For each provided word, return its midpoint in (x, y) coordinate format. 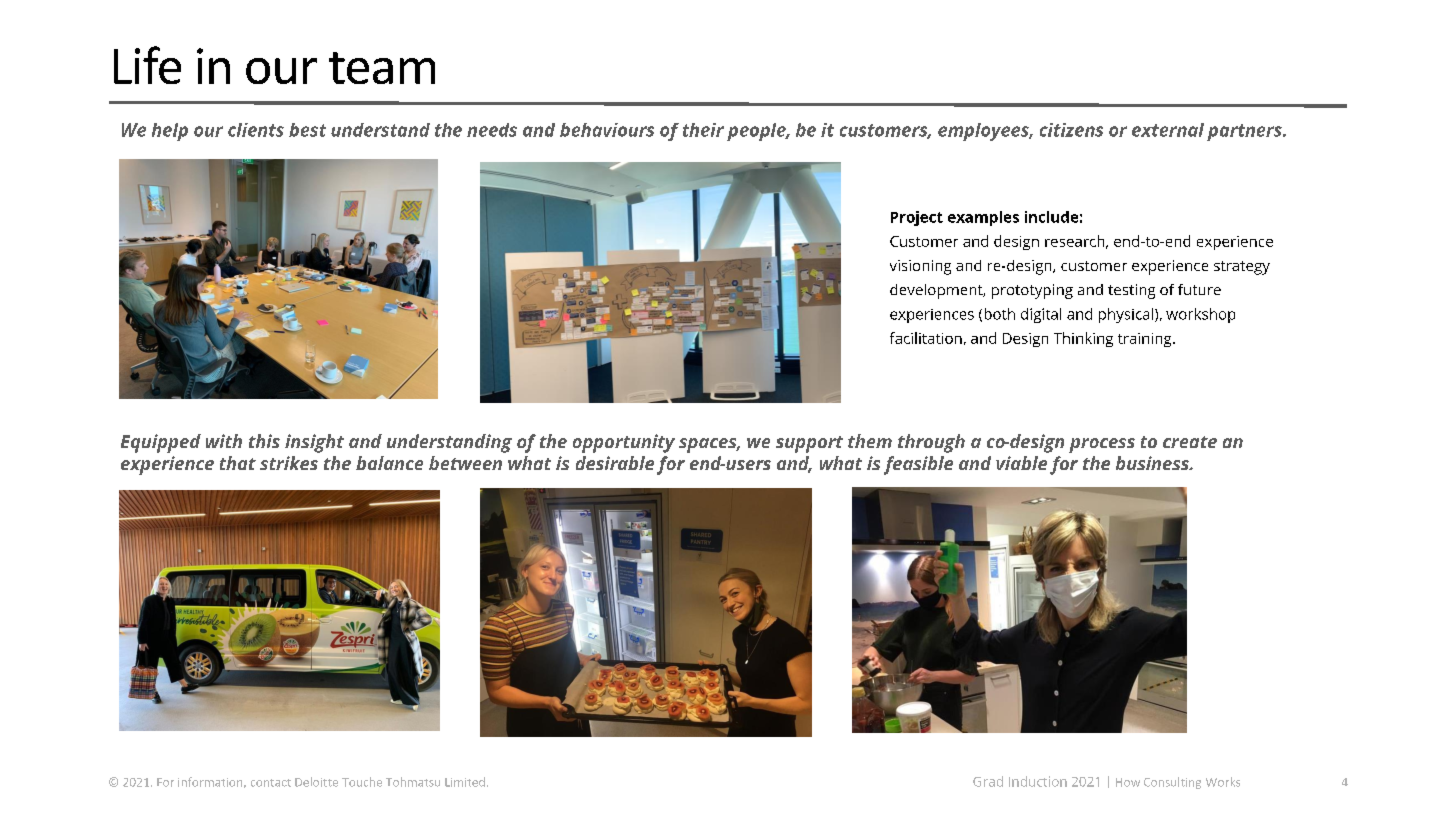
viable (1021, 463)
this (264, 441)
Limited (465, 782)
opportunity (624, 443)
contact (271, 783)
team (382, 68)
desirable (615, 463)
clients (256, 130)
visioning (920, 267)
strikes (289, 463)
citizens (1071, 130)
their (703, 130)
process (1102, 445)
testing (1131, 291)
